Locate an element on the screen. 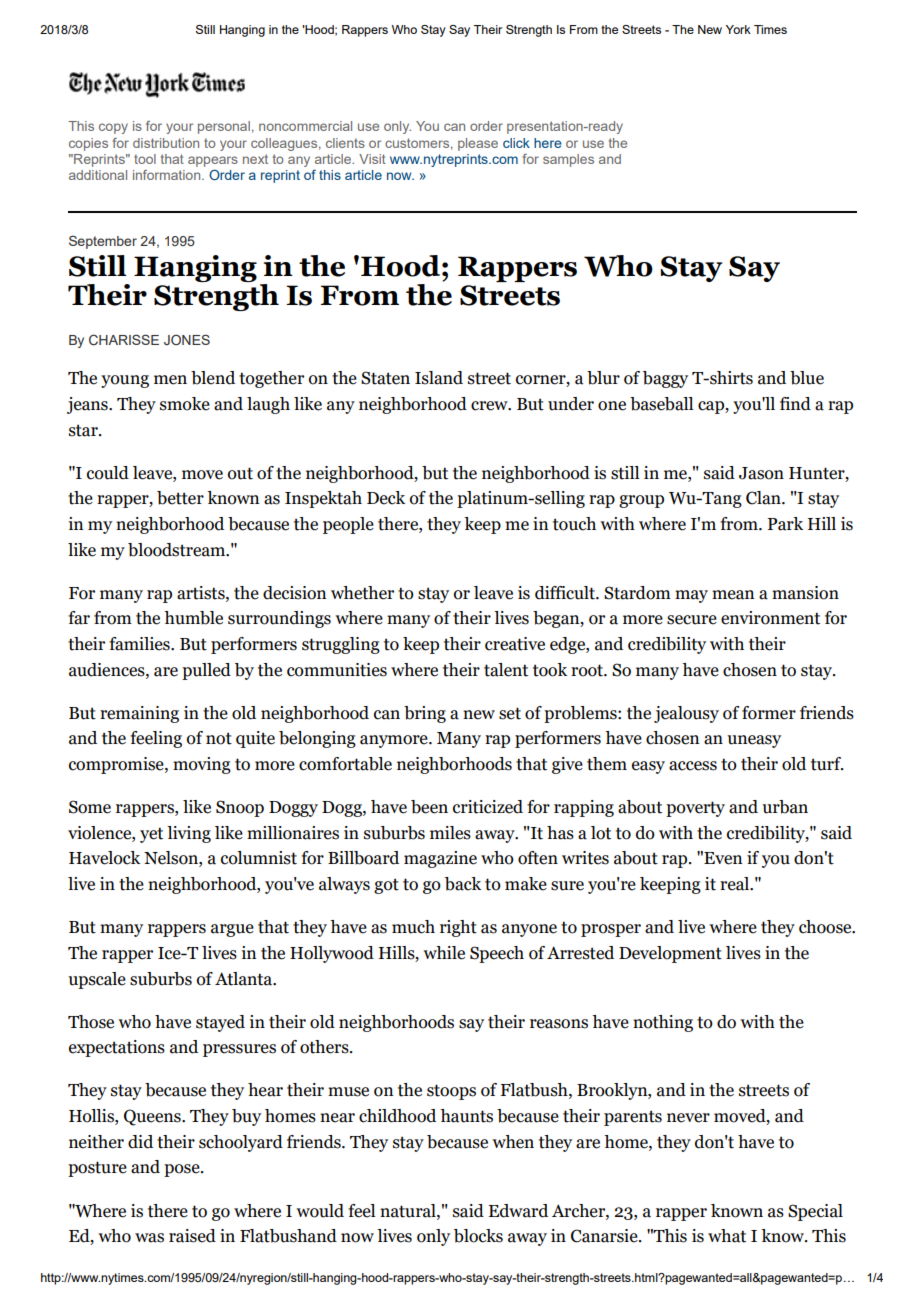 The width and height of the screenshot is (924, 1308). JONES is located at coordinates (187, 339).
